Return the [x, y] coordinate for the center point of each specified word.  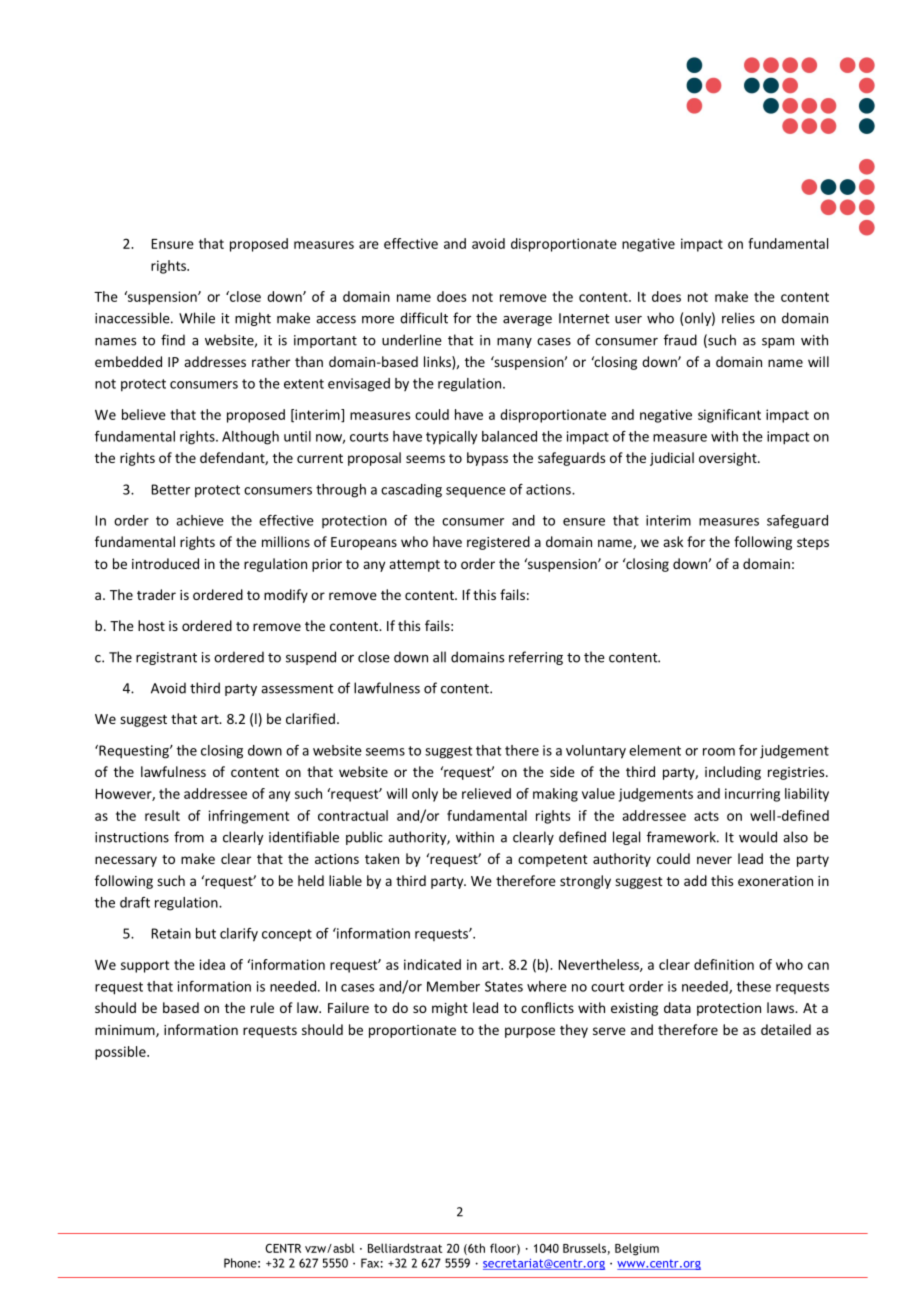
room [719, 752]
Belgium [637, 1249]
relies [738, 318]
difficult [424, 318]
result [162, 815]
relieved [486, 793]
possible [121, 1053]
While [197, 318]
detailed [786, 1029]
